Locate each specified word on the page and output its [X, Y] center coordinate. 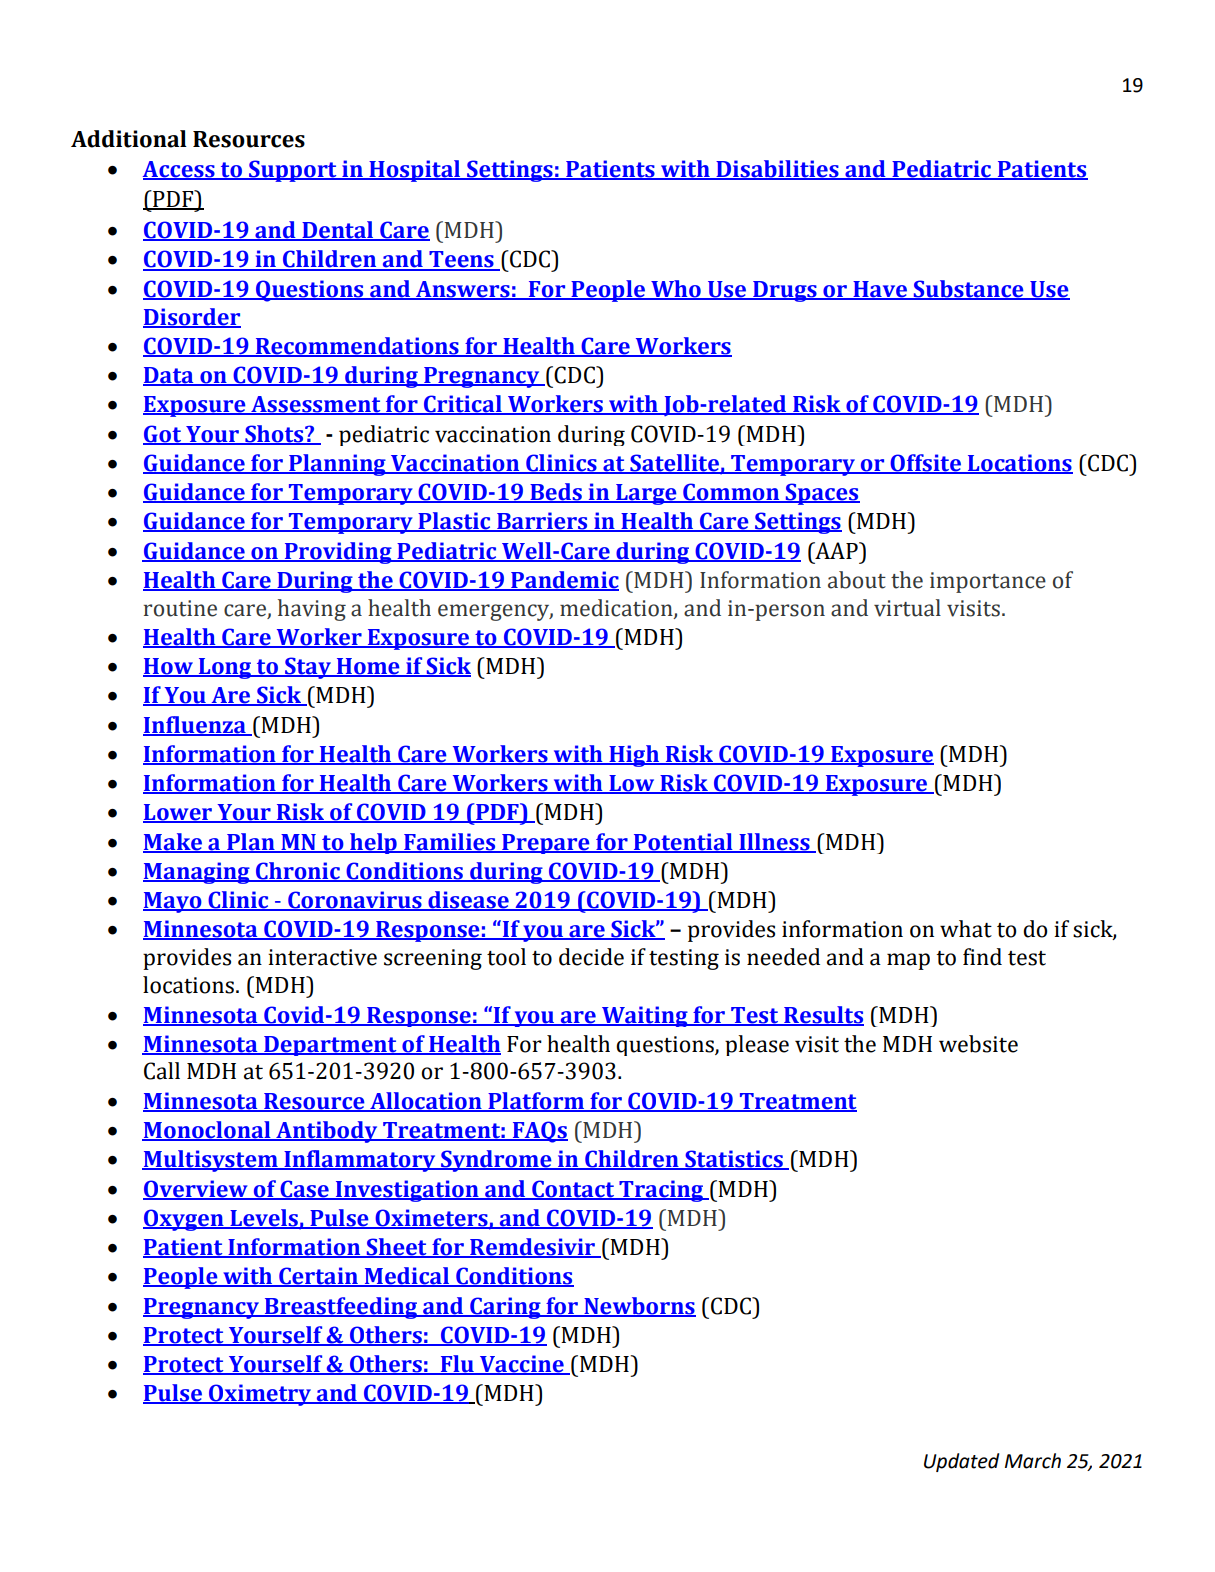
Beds [556, 493]
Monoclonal [207, 1131]
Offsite [925, 464]
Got [163, 434]
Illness [774, 842]
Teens [461, 260]
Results [823, 1015]
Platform [536, 1101]
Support [293, 171]
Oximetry [260, 1395]
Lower [178, 813]
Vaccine [522, 1365]
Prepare [546, 844]
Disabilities [777, 169]
